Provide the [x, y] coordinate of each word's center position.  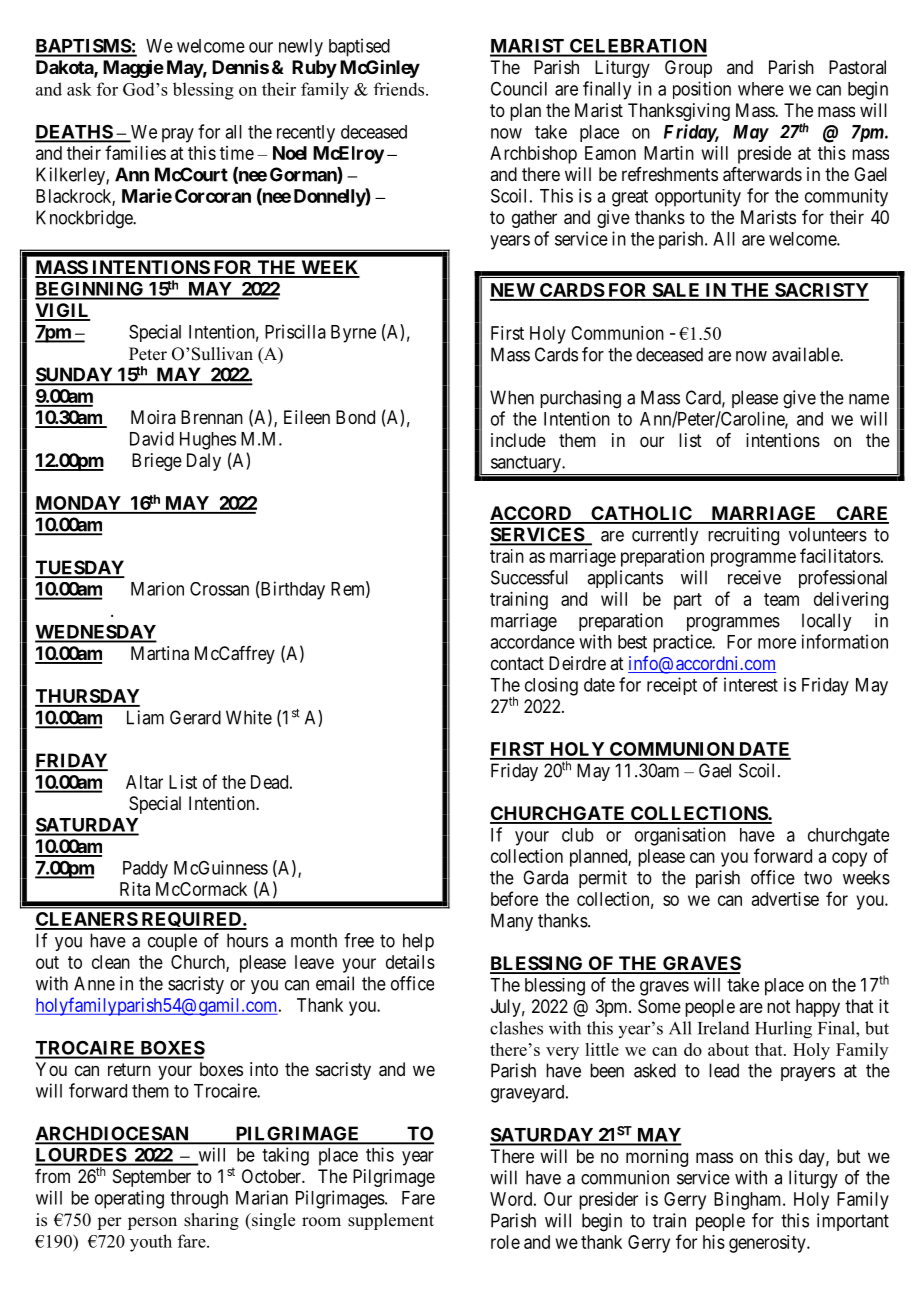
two [818, 878]
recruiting [743, 536]
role [505, 1242]
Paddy [145, 870]
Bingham [749, 1201]
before [514, 898]
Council [519, 88]
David [152, 438]
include [518, 440]
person [152, 1223]
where [761, 89]
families [135, 152]
